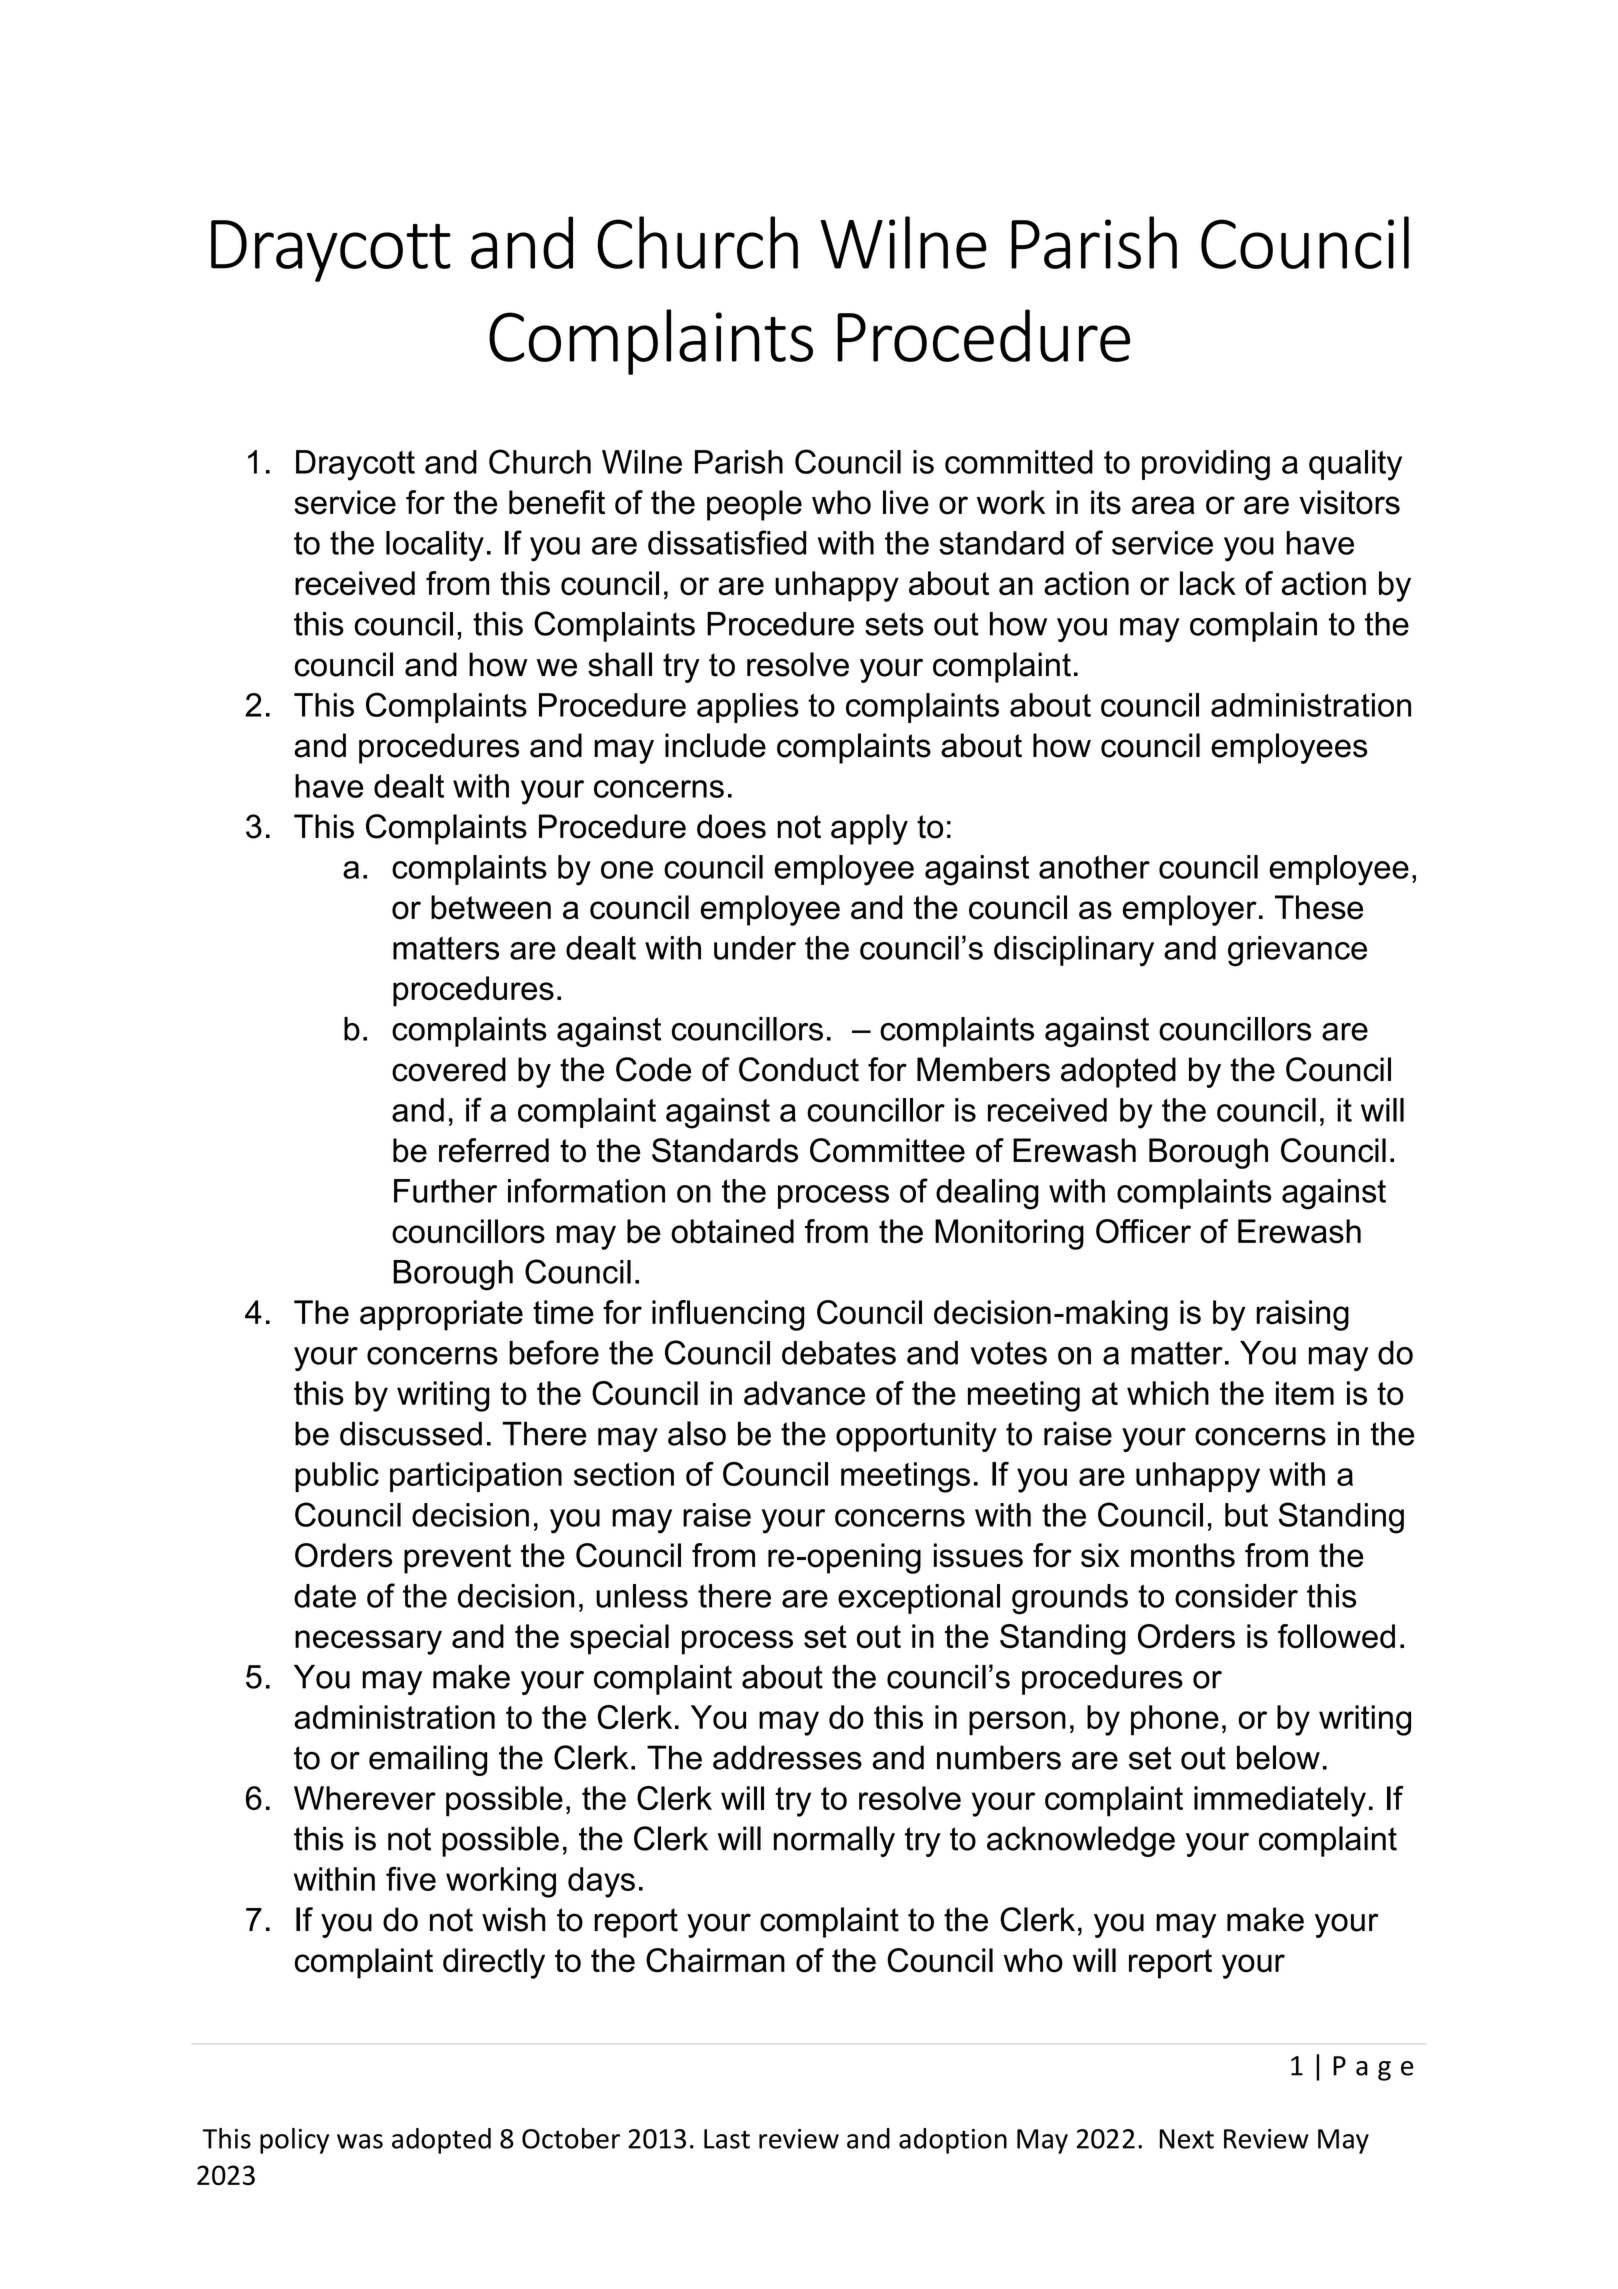 The width and height of the screenshot is (1618, 2289). I want to click on exceptional, so click(919, 1599).
